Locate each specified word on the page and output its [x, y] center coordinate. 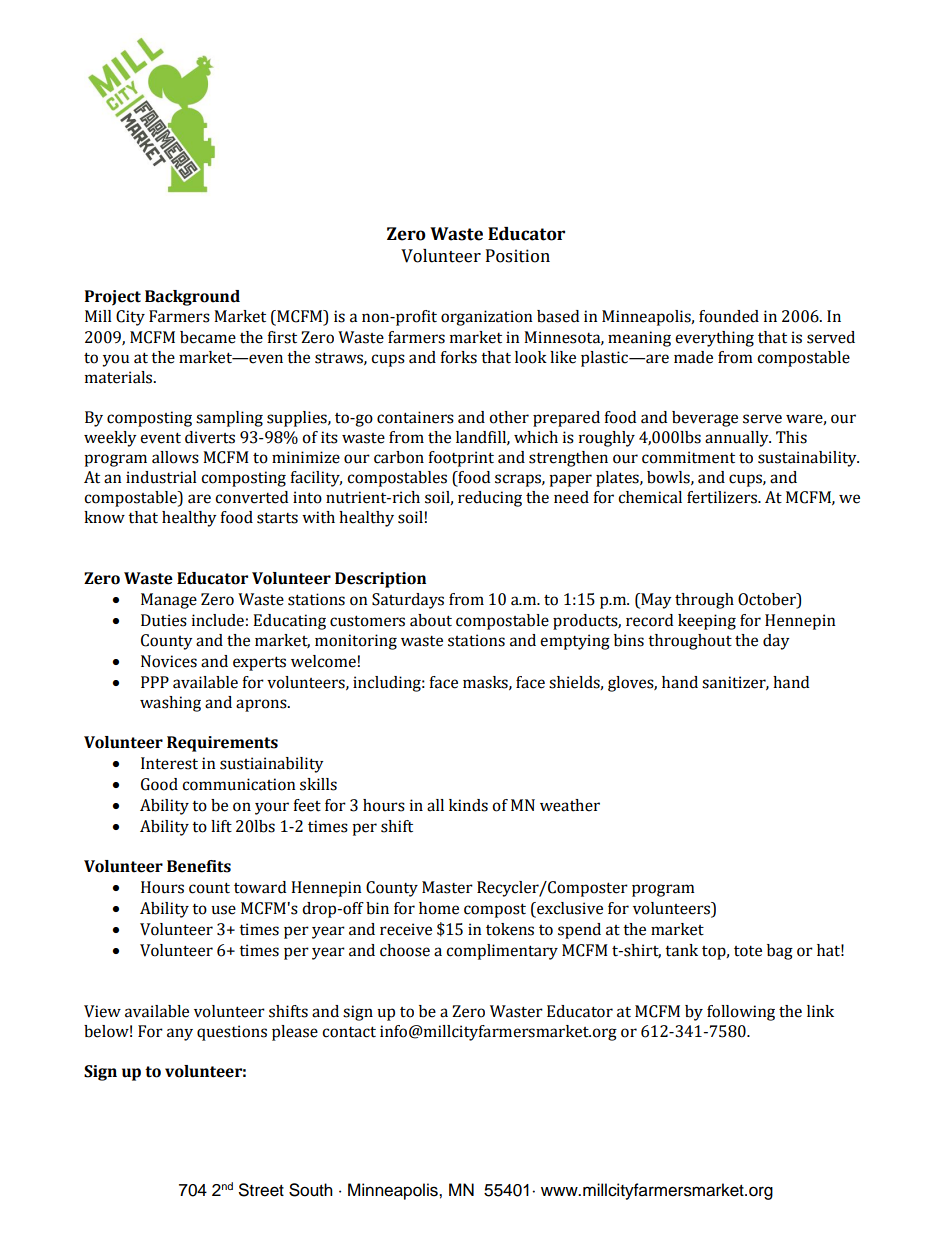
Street [261, 1190]
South [311, 1190]
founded [729, 316]
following [741, 1013]
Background [192, 298]
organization [487, 318]
